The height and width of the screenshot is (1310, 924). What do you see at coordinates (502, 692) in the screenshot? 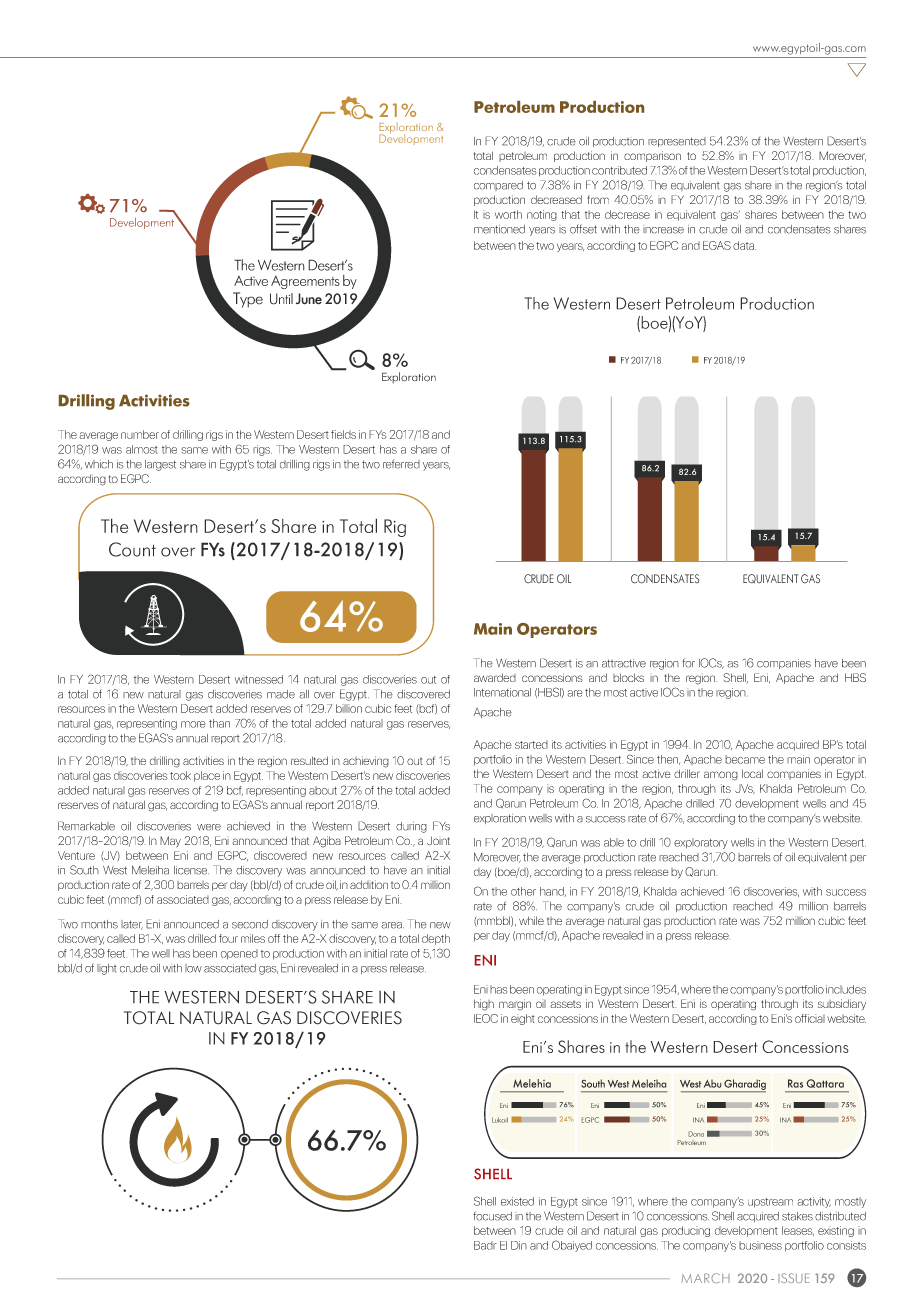
I see `International` at bounding box center [502, 692].
